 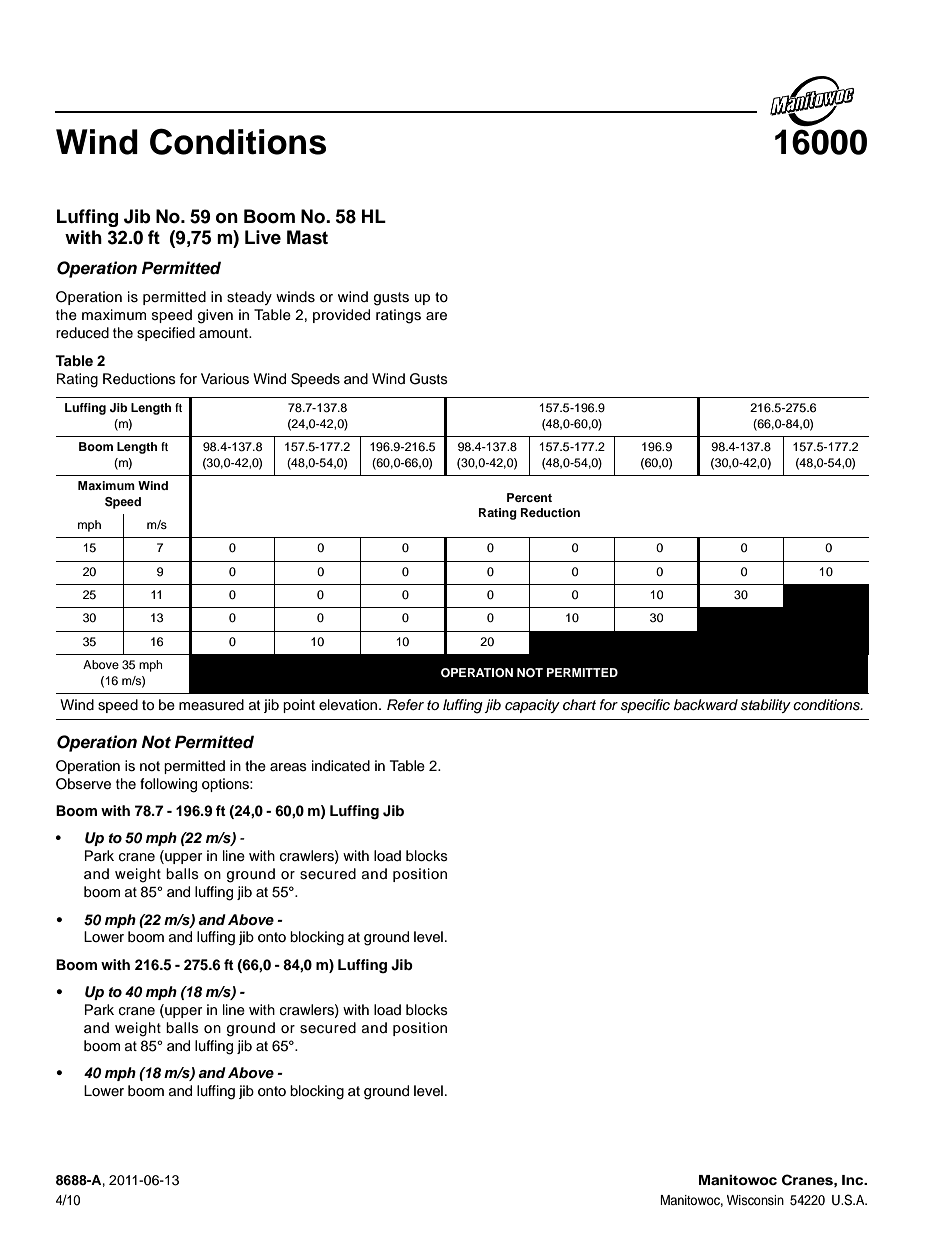 What do you see at coordinates (215, 316) in the screenshot?
I see `given` at bounding box center [215, 316].
